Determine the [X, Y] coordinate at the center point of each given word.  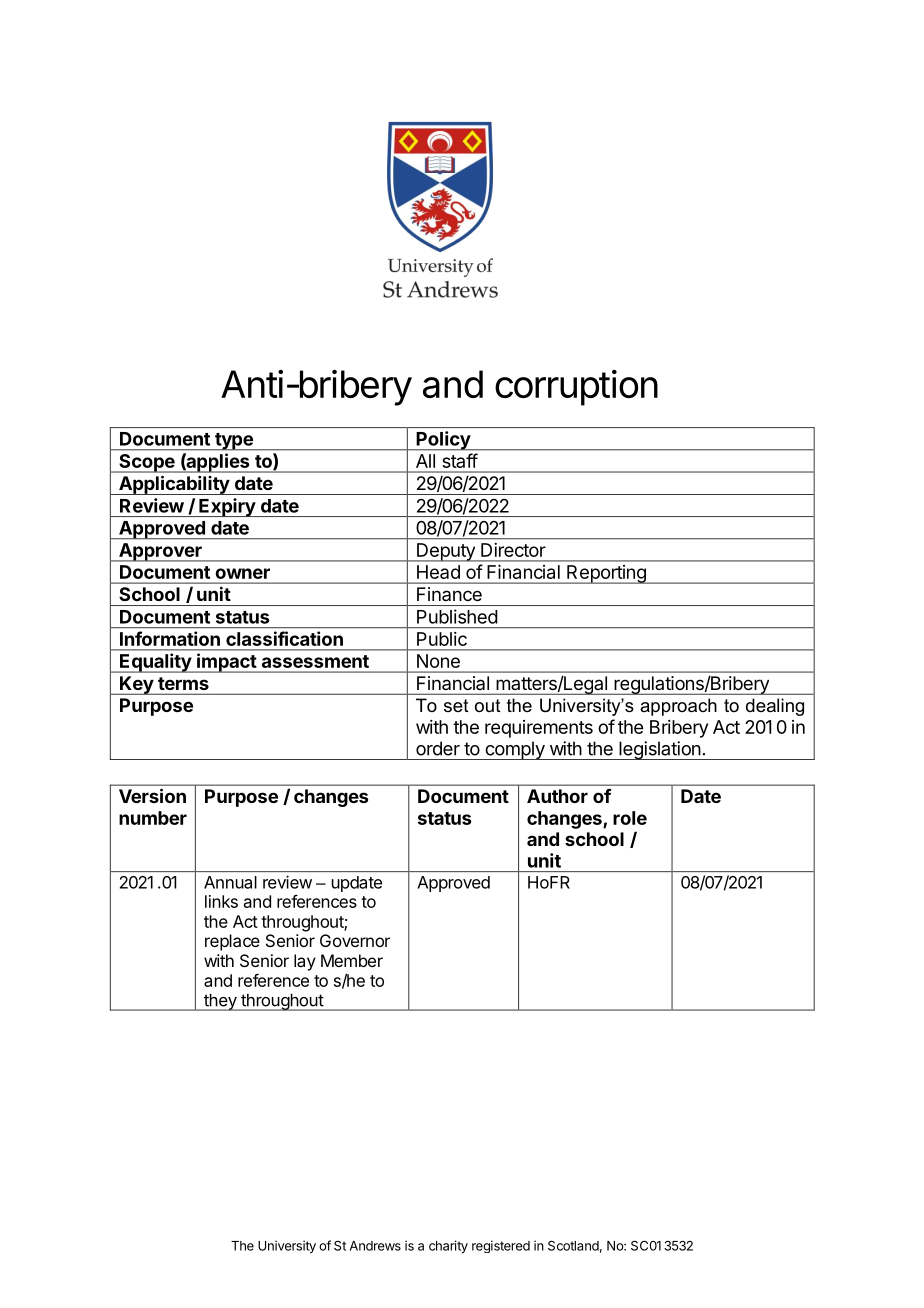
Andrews [375, 1246]
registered [501, 1246]
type [234, 442]
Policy [443, 441]
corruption [576, 387]
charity [448, 1246]
